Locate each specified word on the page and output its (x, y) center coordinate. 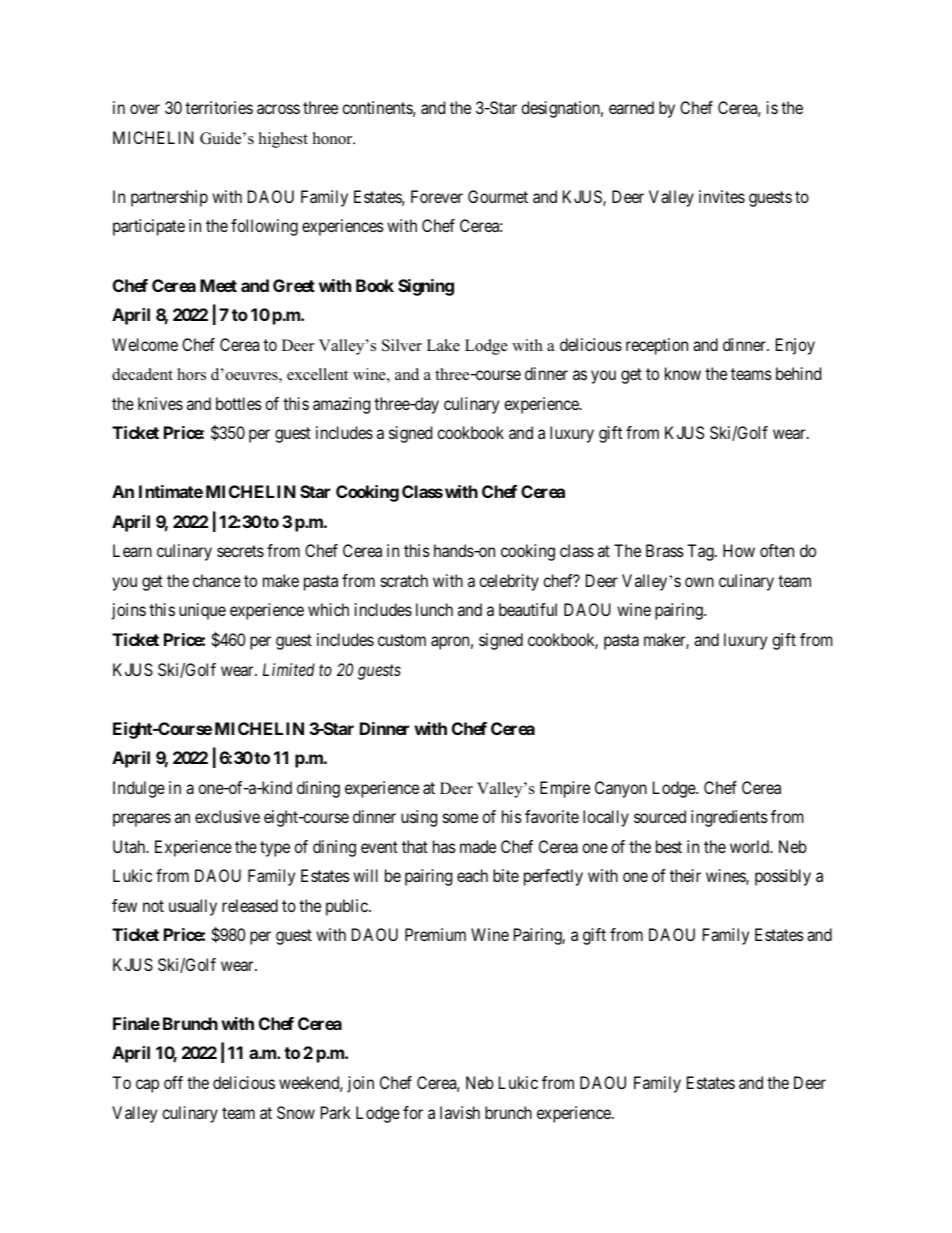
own (699, 582)
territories (219, 107)
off (173, 1082)
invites (722, 196)
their (685, 875)
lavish (460, 1112)
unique (202, 611)
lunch (434, 609)
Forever (437, 196)
